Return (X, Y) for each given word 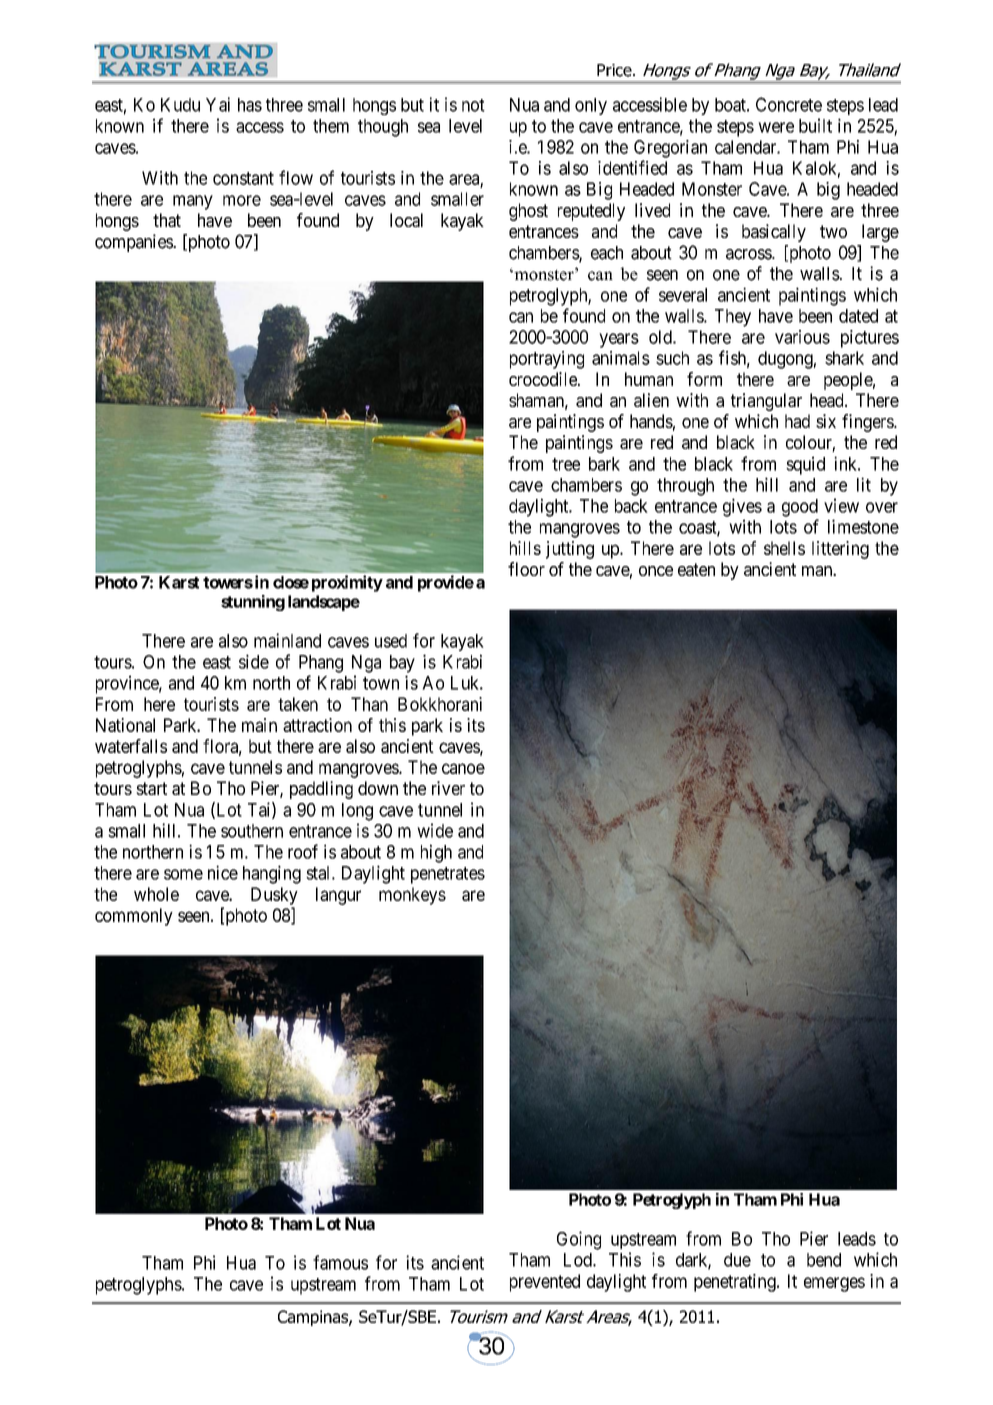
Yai (218, 104)
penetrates (448, 875)
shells (784, 548)
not (473, 105)
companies (134, 243)
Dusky (274, 896)
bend (824, 1260)
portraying (547, 360)
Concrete (789, 104)
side (254, 661)
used (391, 641)
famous (340, 1262)
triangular (766, 402)
